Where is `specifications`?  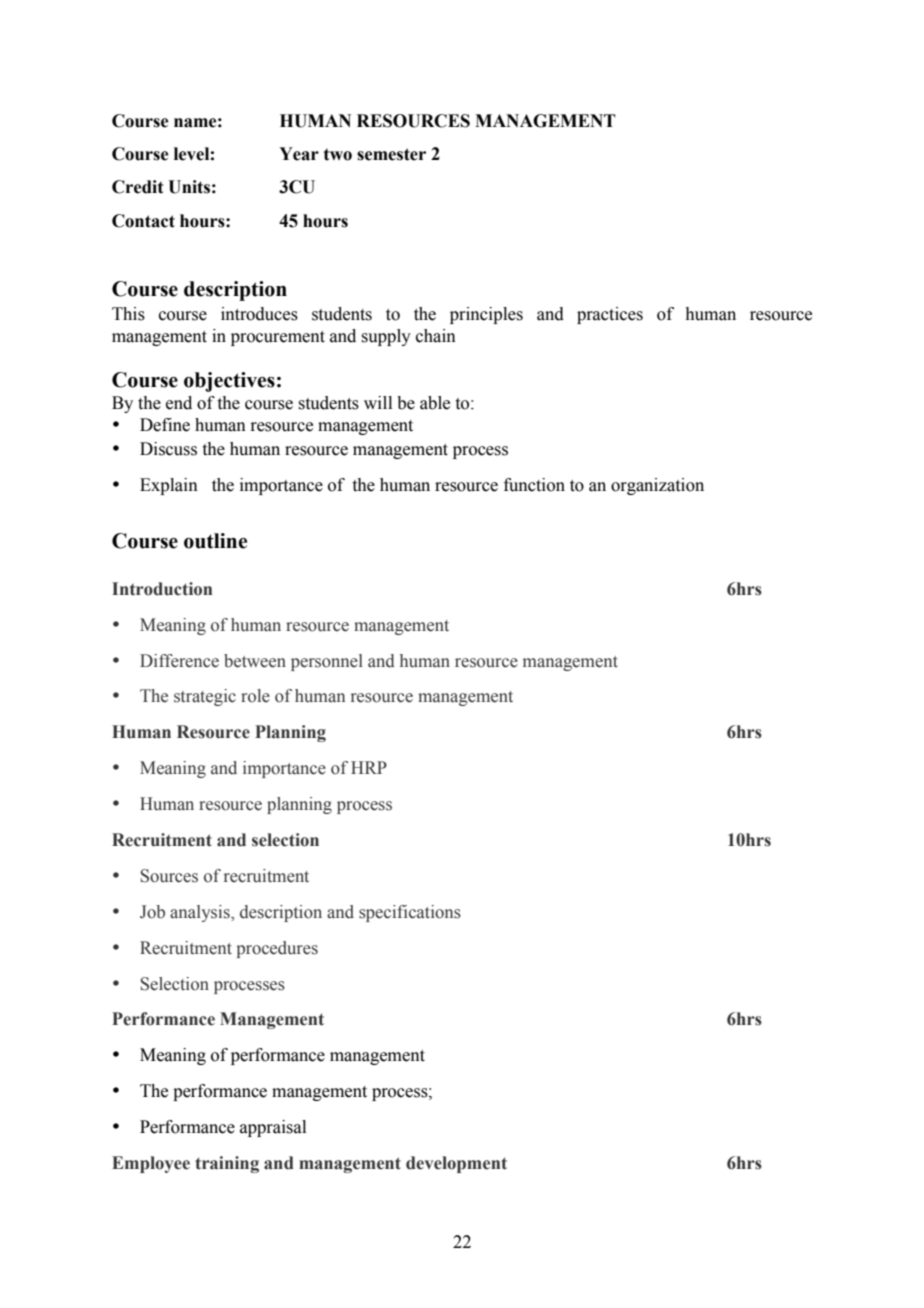
specifications is located at coordinates (410, 913).
